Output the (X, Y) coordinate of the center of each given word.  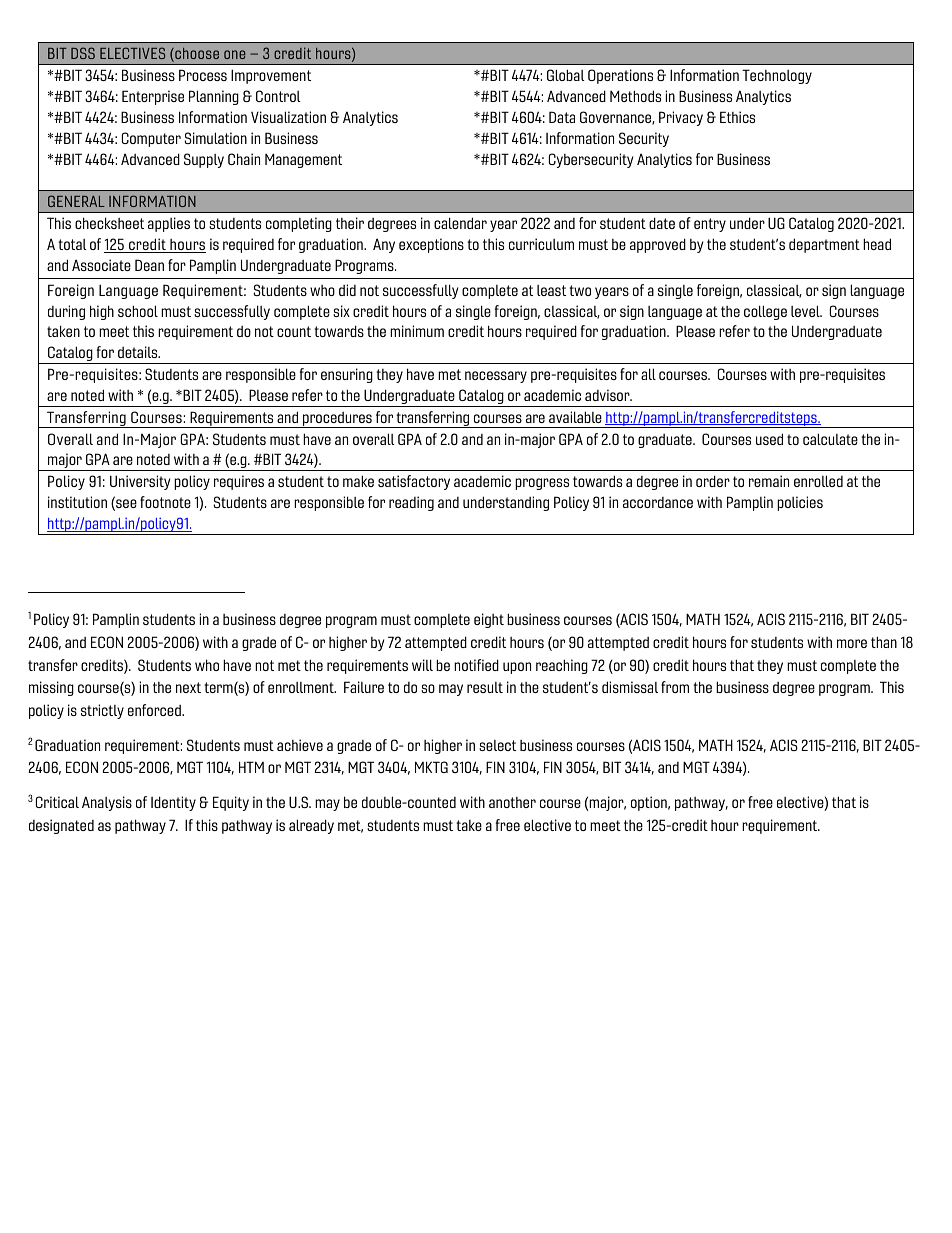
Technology (777, 76)
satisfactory (414, 482)
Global (566, 75)
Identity (173, 803)
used (769, 439)
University (140, 482)
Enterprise (153, 97)
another (512, 802)
